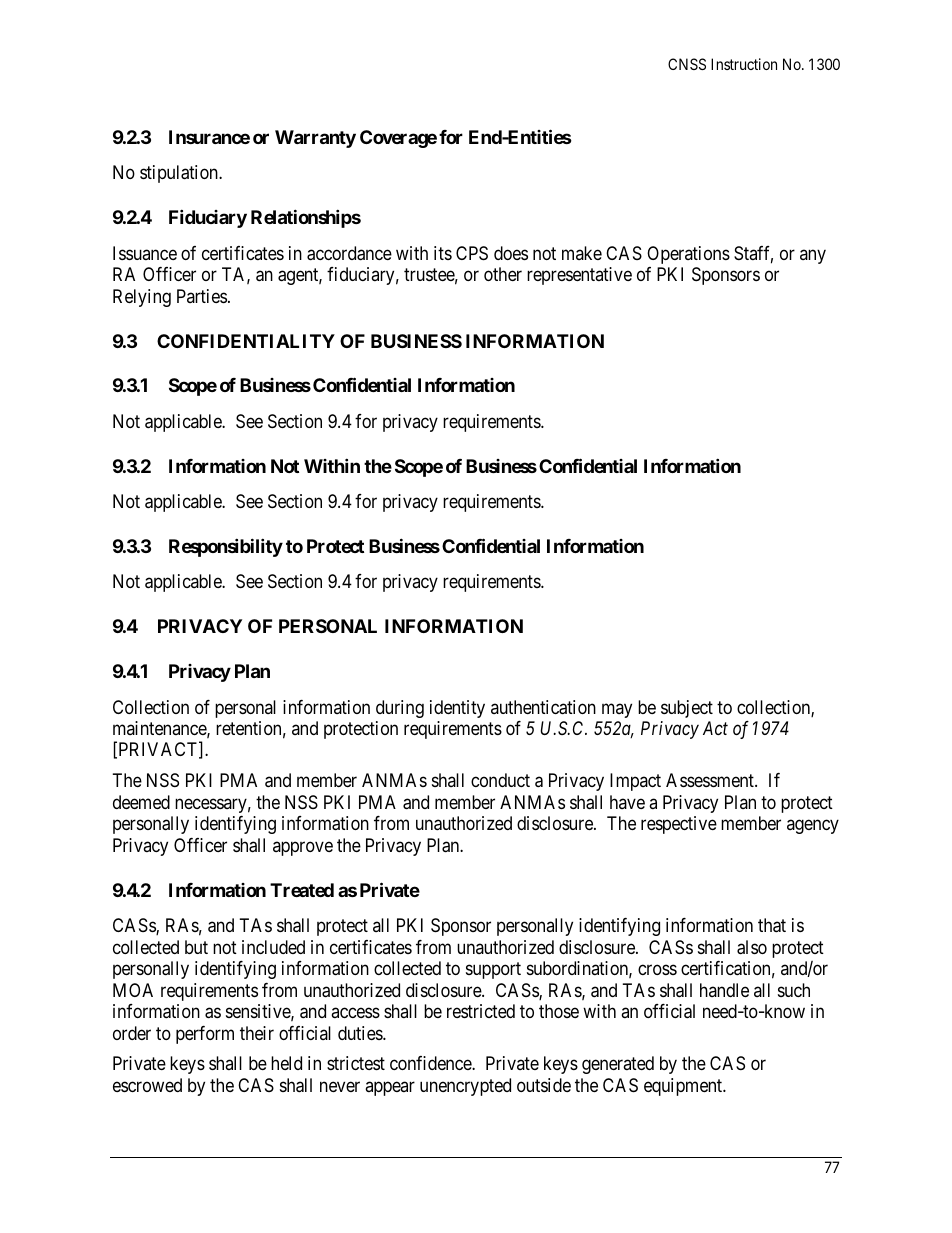 This screenshot has height=1233, width=952. Describe the element at coordinates (315, 139) in the screenshot. I see `Warranty` at that location.
